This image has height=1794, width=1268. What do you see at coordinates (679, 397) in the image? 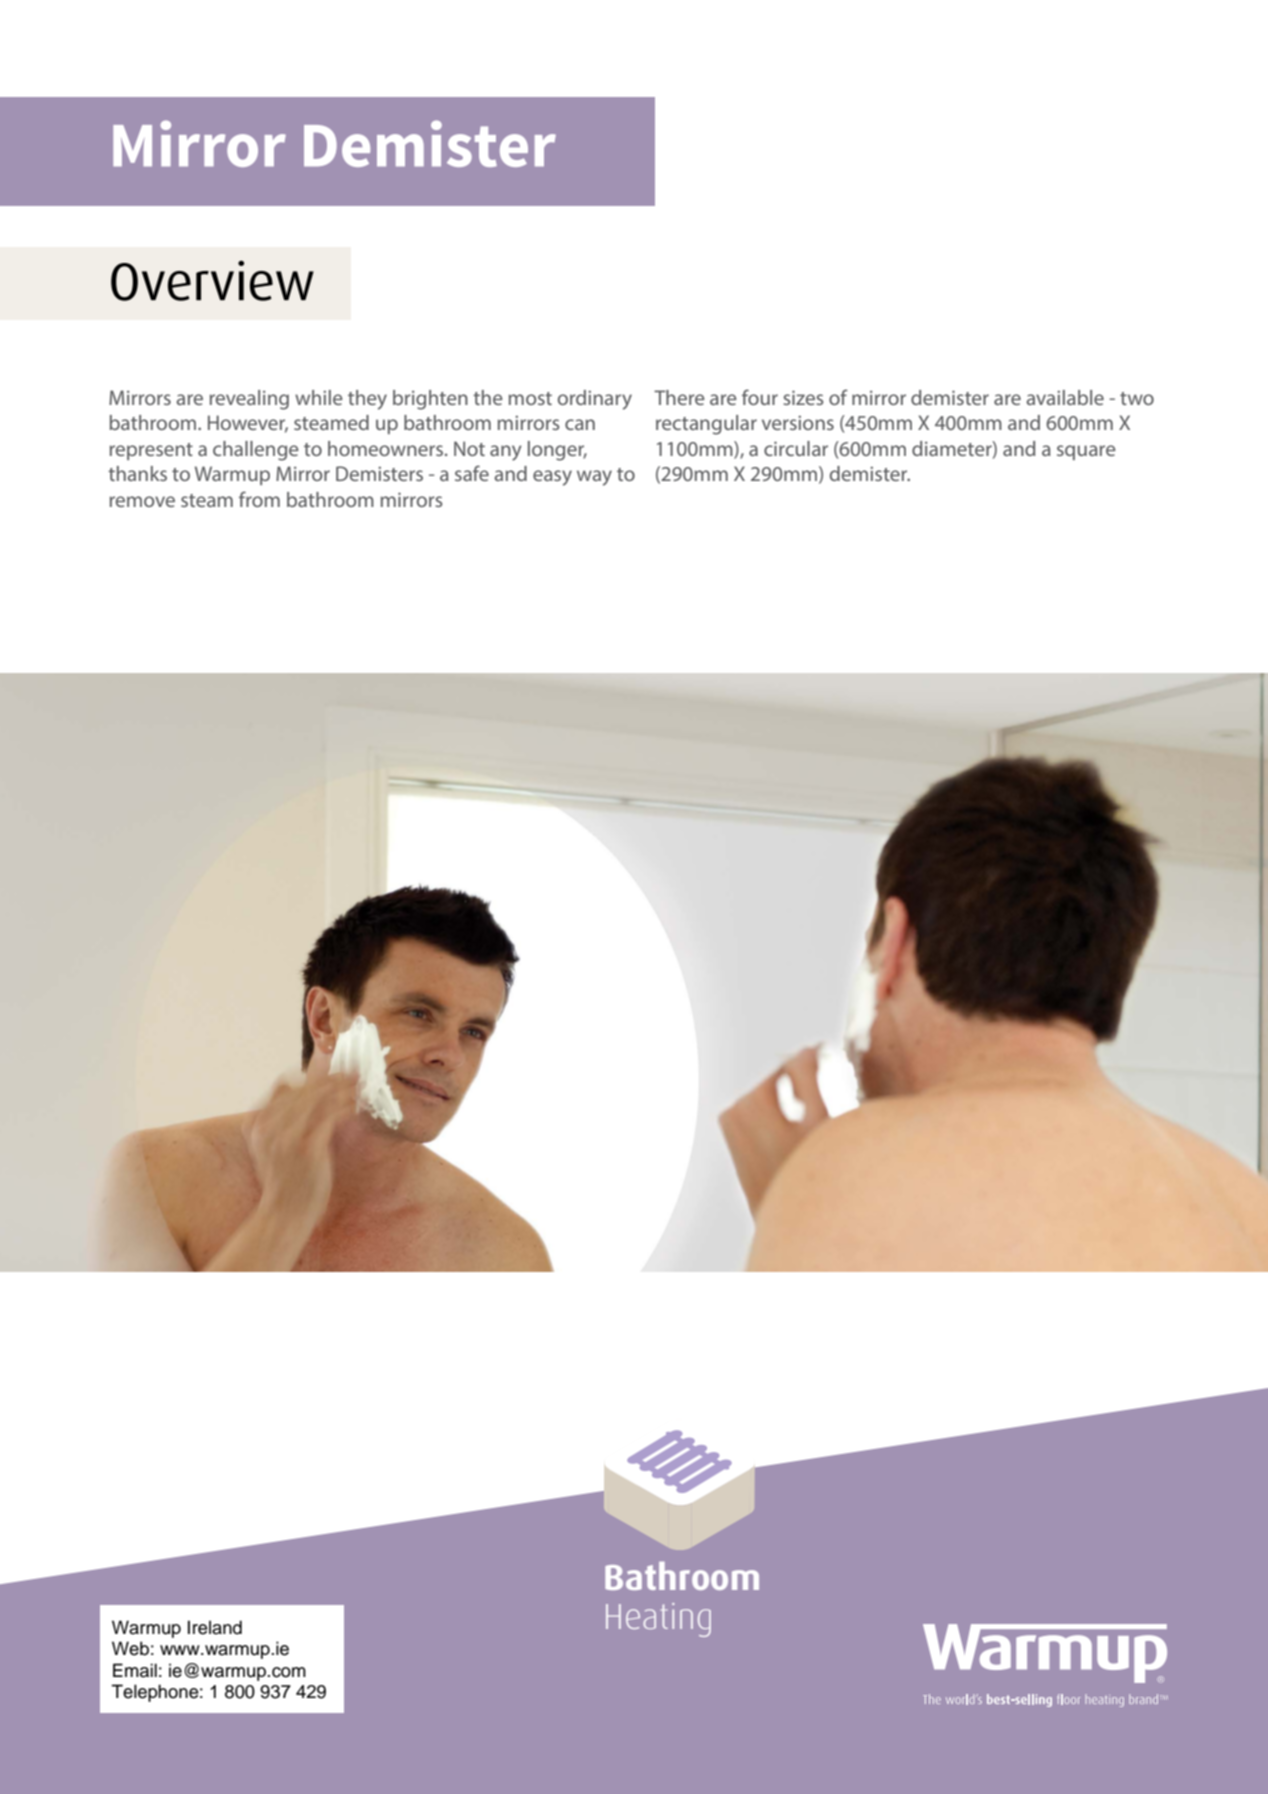
I see `There` at bounding box center [679, 397].
